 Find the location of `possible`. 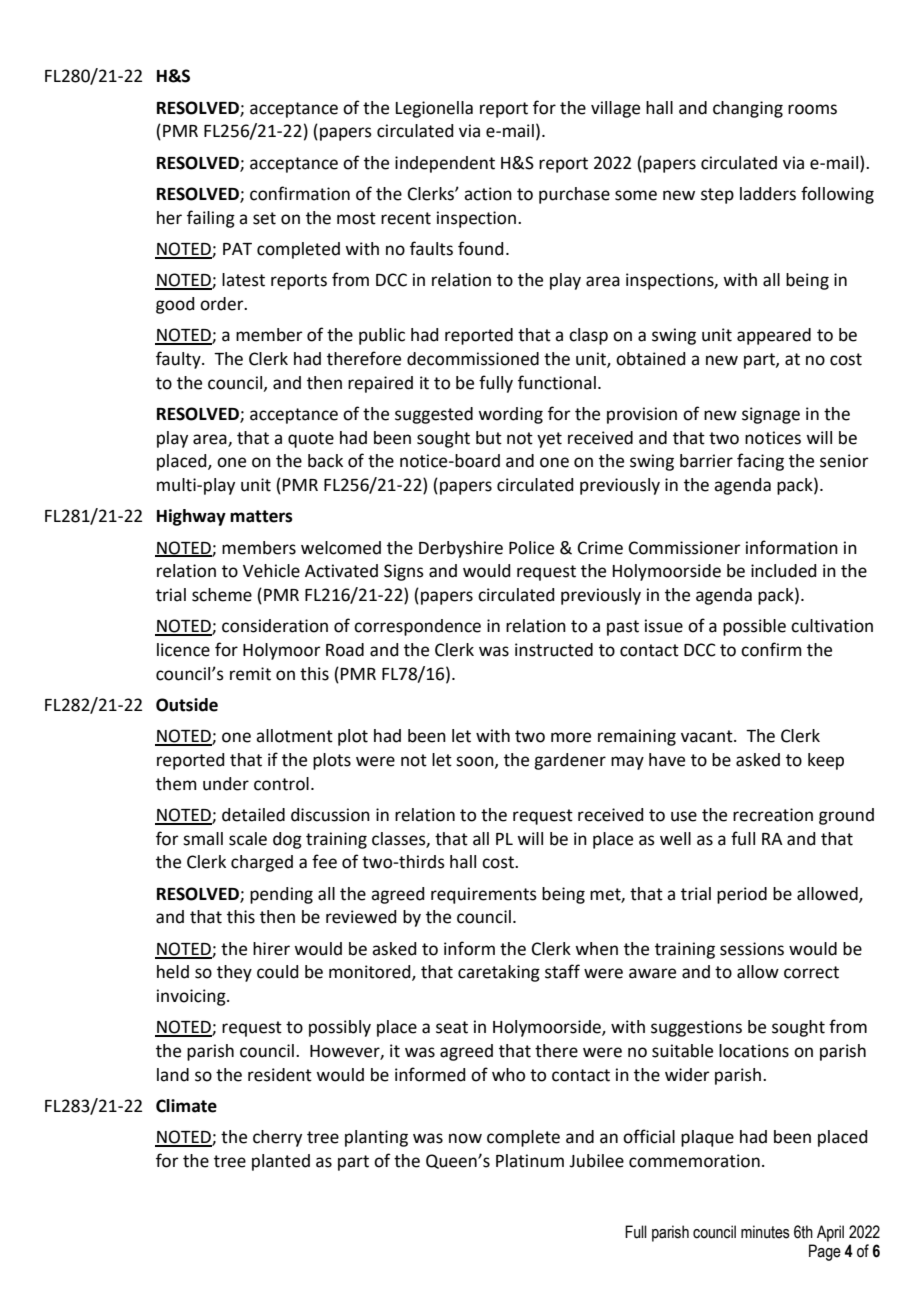

possible is located at coordinates (754, 627).
